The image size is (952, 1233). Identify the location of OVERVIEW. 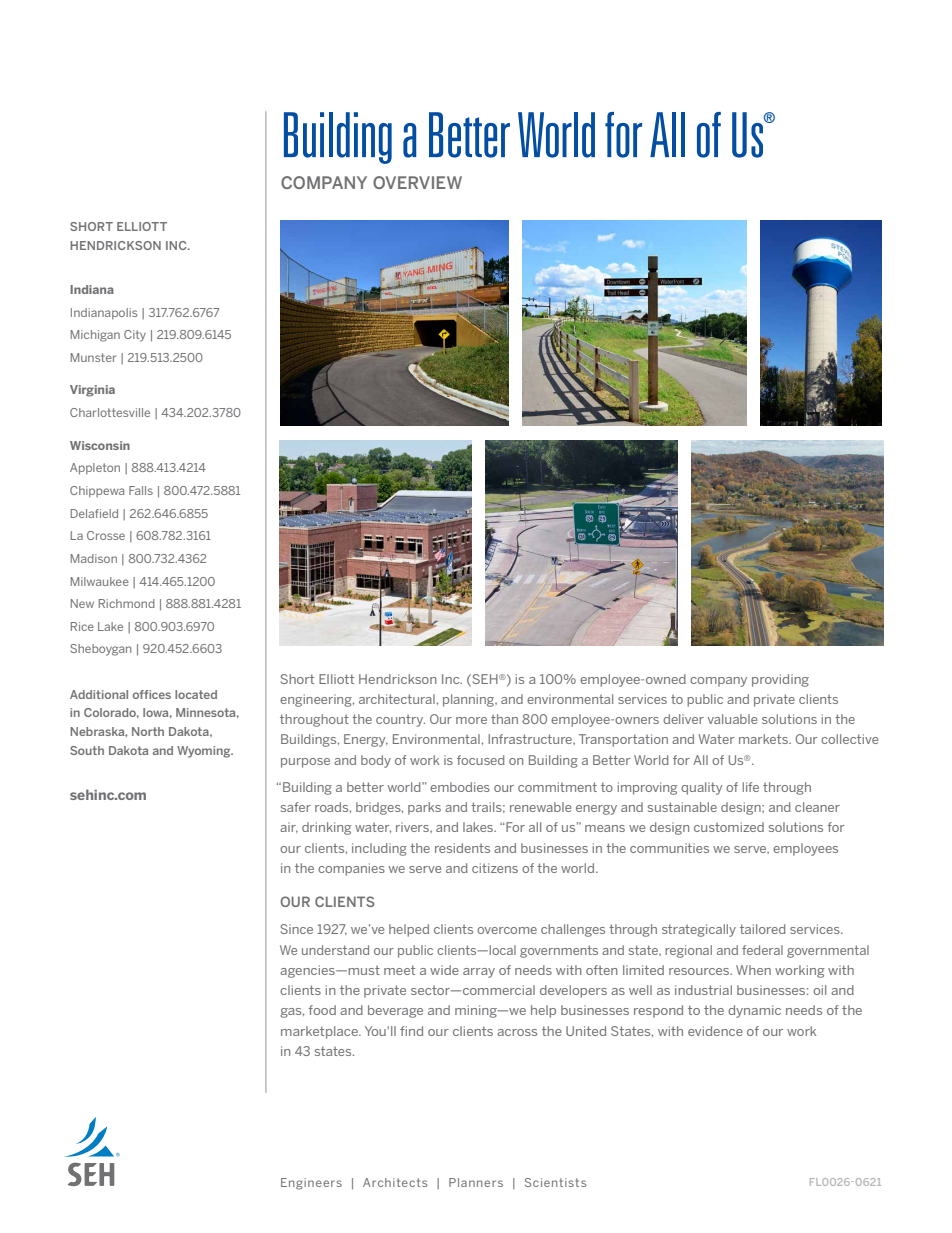
(417, 182).
